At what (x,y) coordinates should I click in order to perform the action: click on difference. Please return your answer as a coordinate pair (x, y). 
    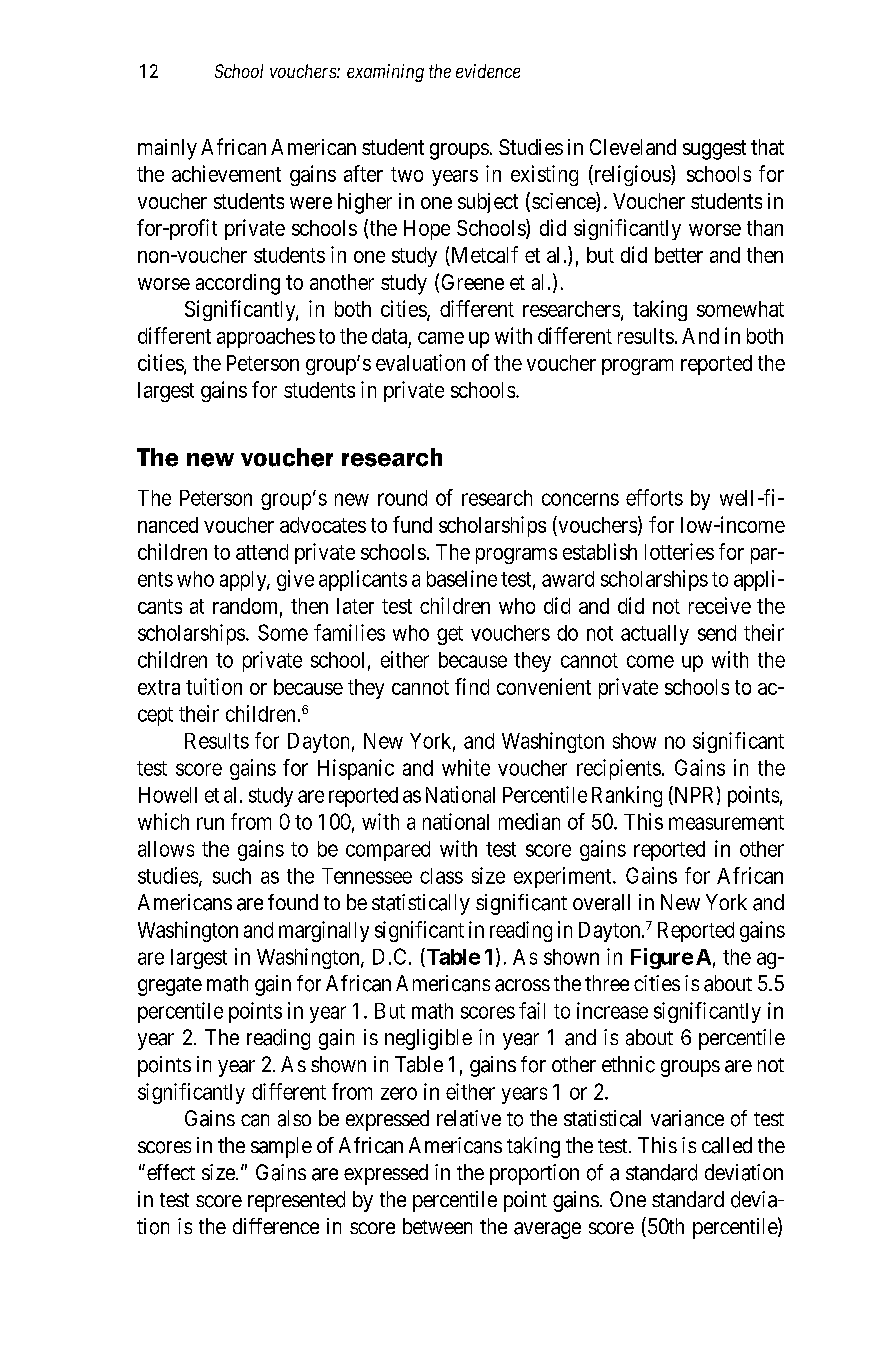
    Looking at the image, I should click on (276, 1226).
